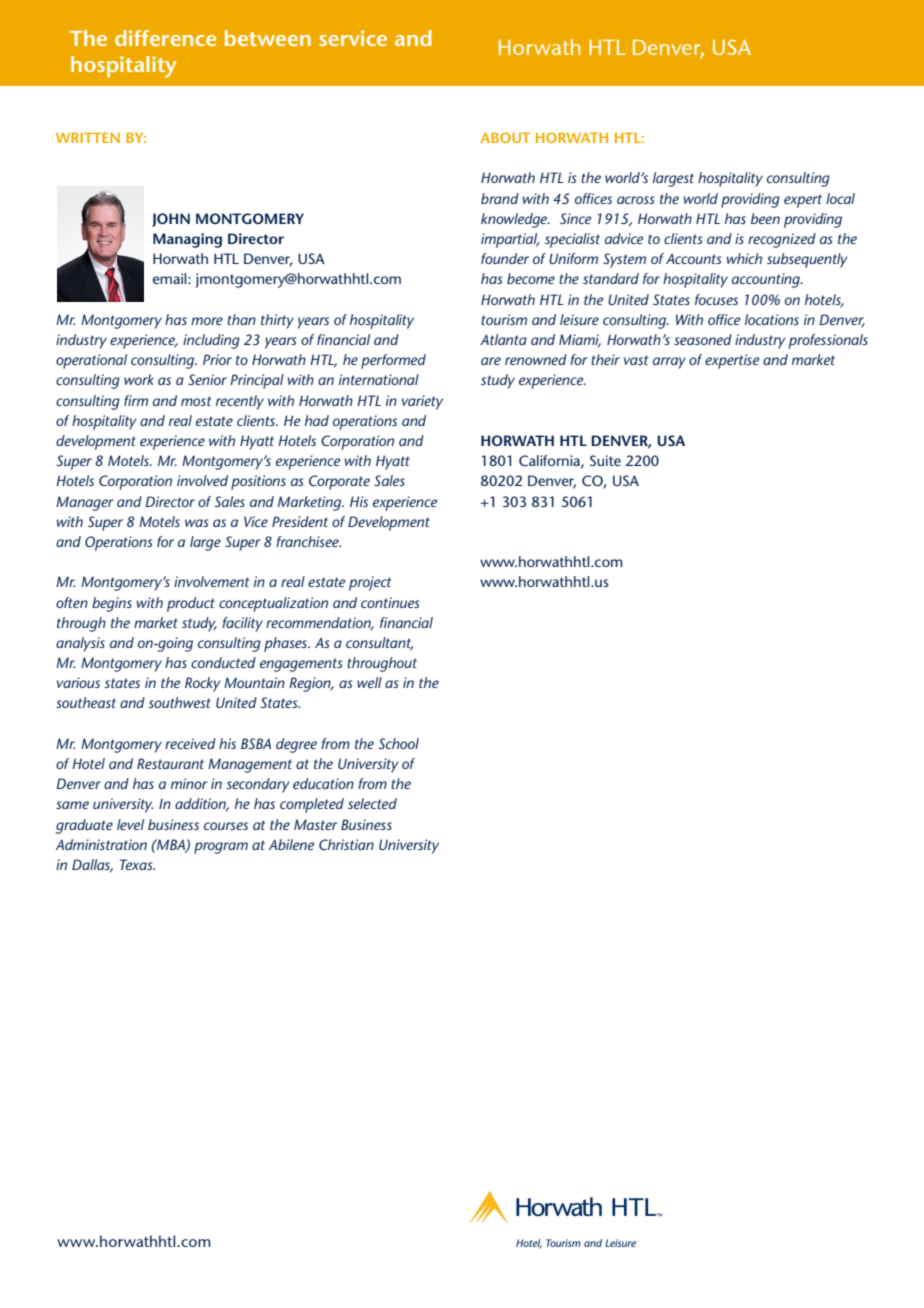  Describe the element at coordinates (171, 845) in the image. I see `MBA` at that location.
